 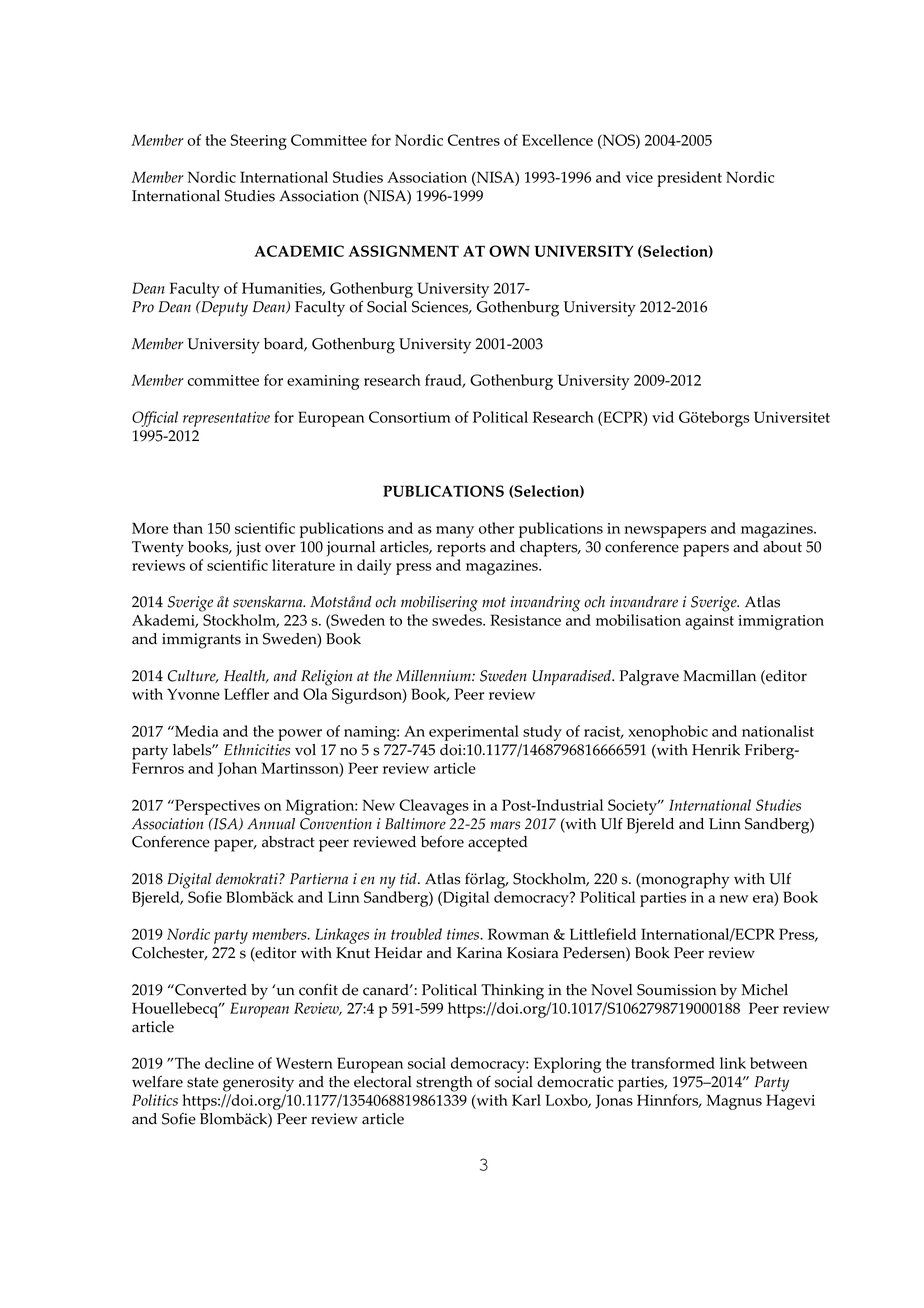 What do you see at coordinates (734, 1102) in the page?
I see `Magnus` at bounding box center [734, 1102].
